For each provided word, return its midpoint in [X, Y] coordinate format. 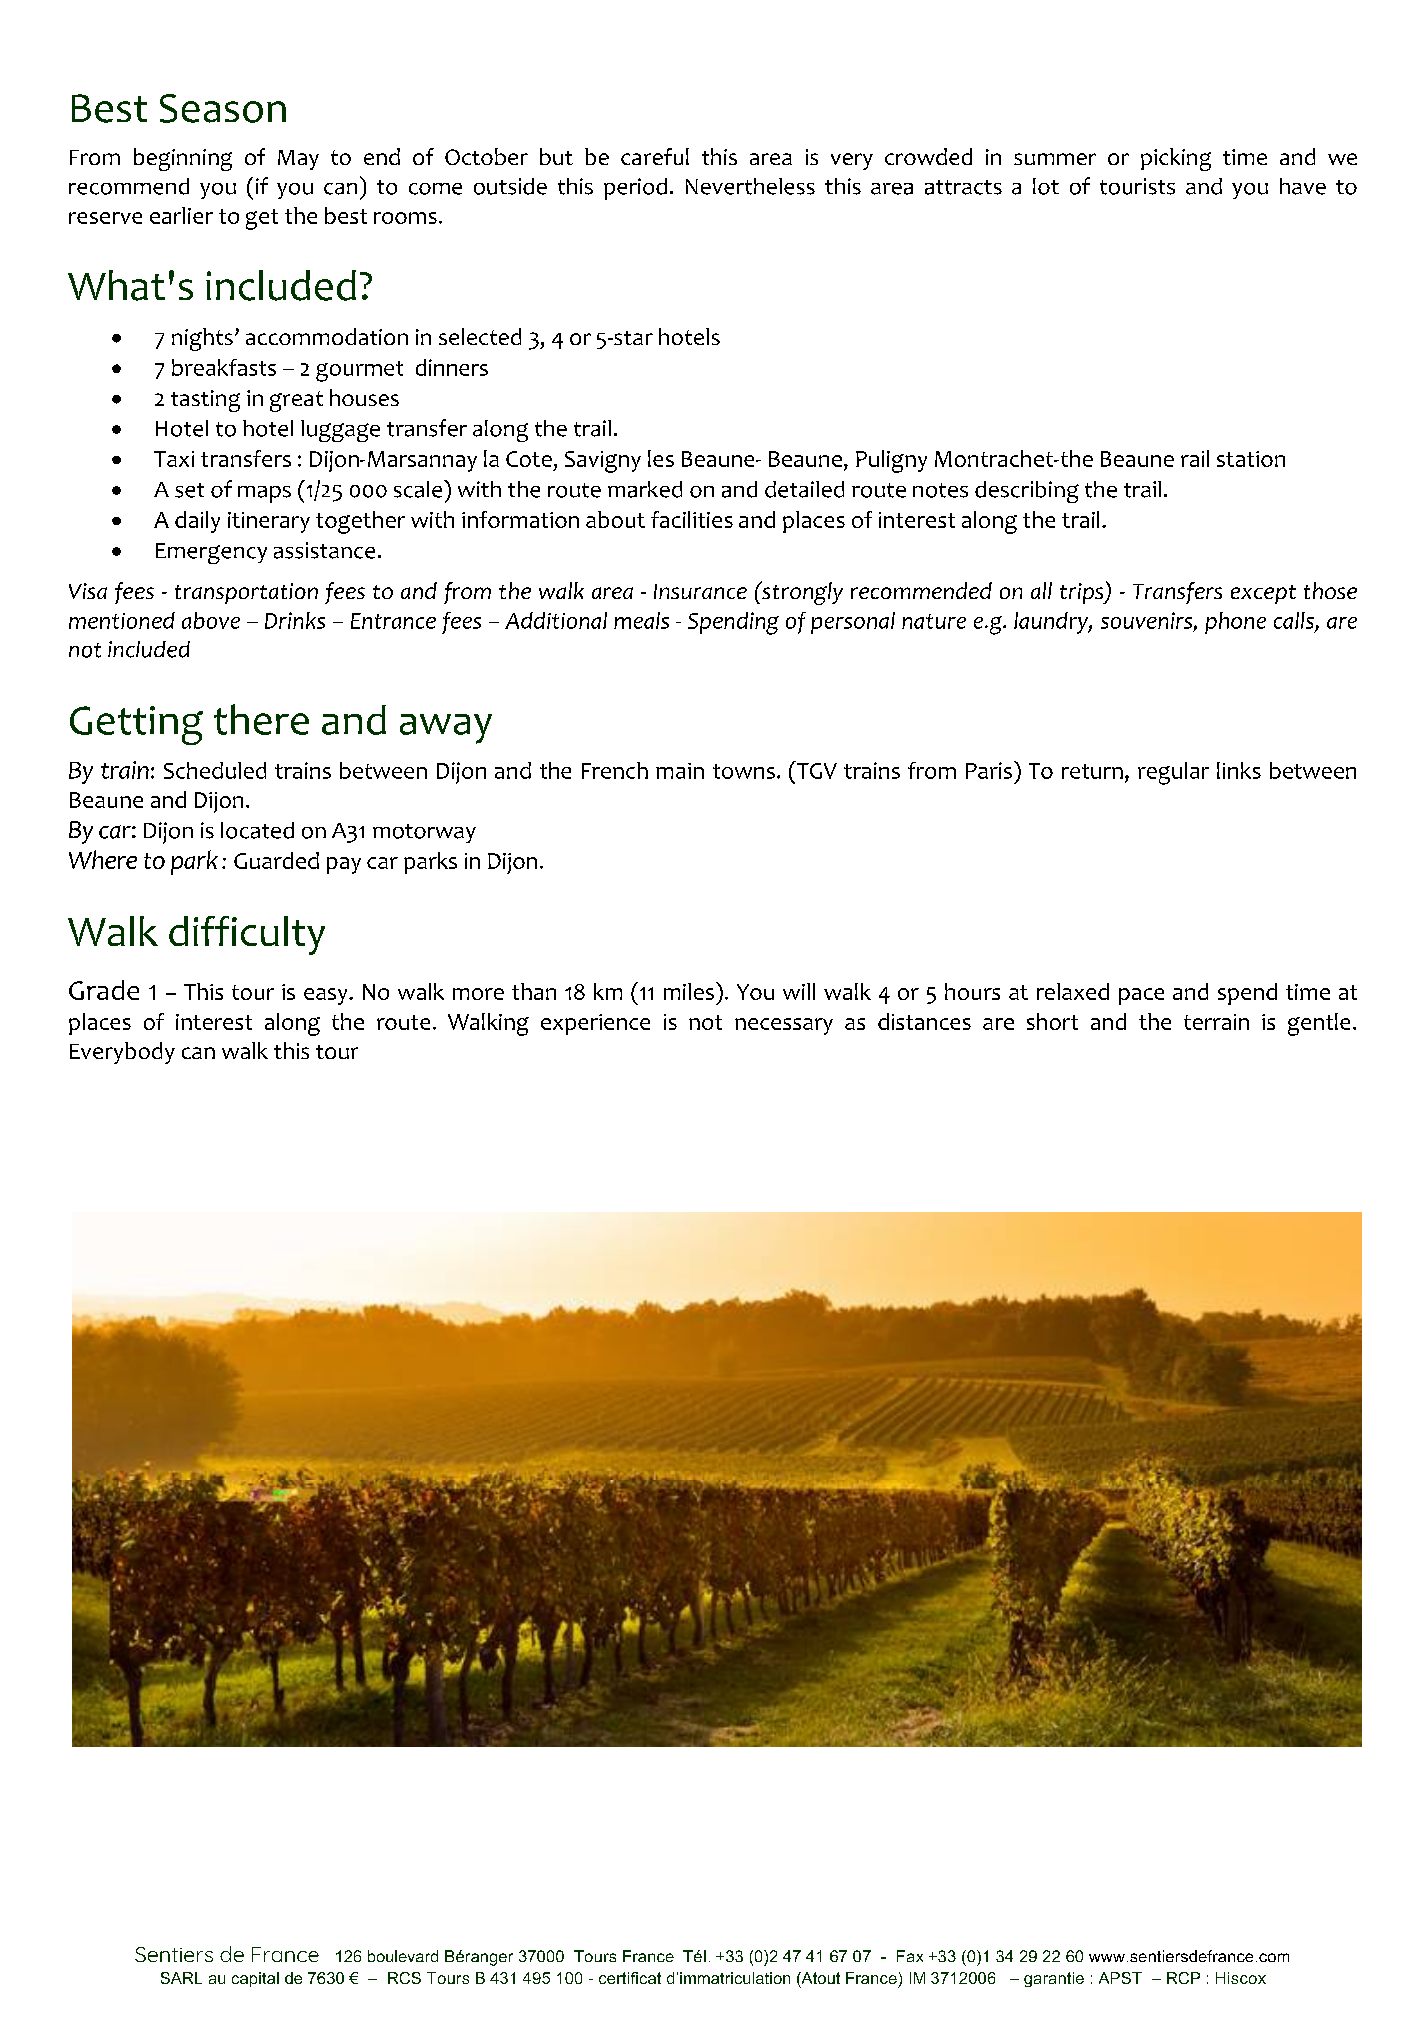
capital [255, 1979]
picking [1176, 159]
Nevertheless [750, 186]
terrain [1216, 1022]
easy [327, 996]
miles [689, 991]
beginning [183, 159]
